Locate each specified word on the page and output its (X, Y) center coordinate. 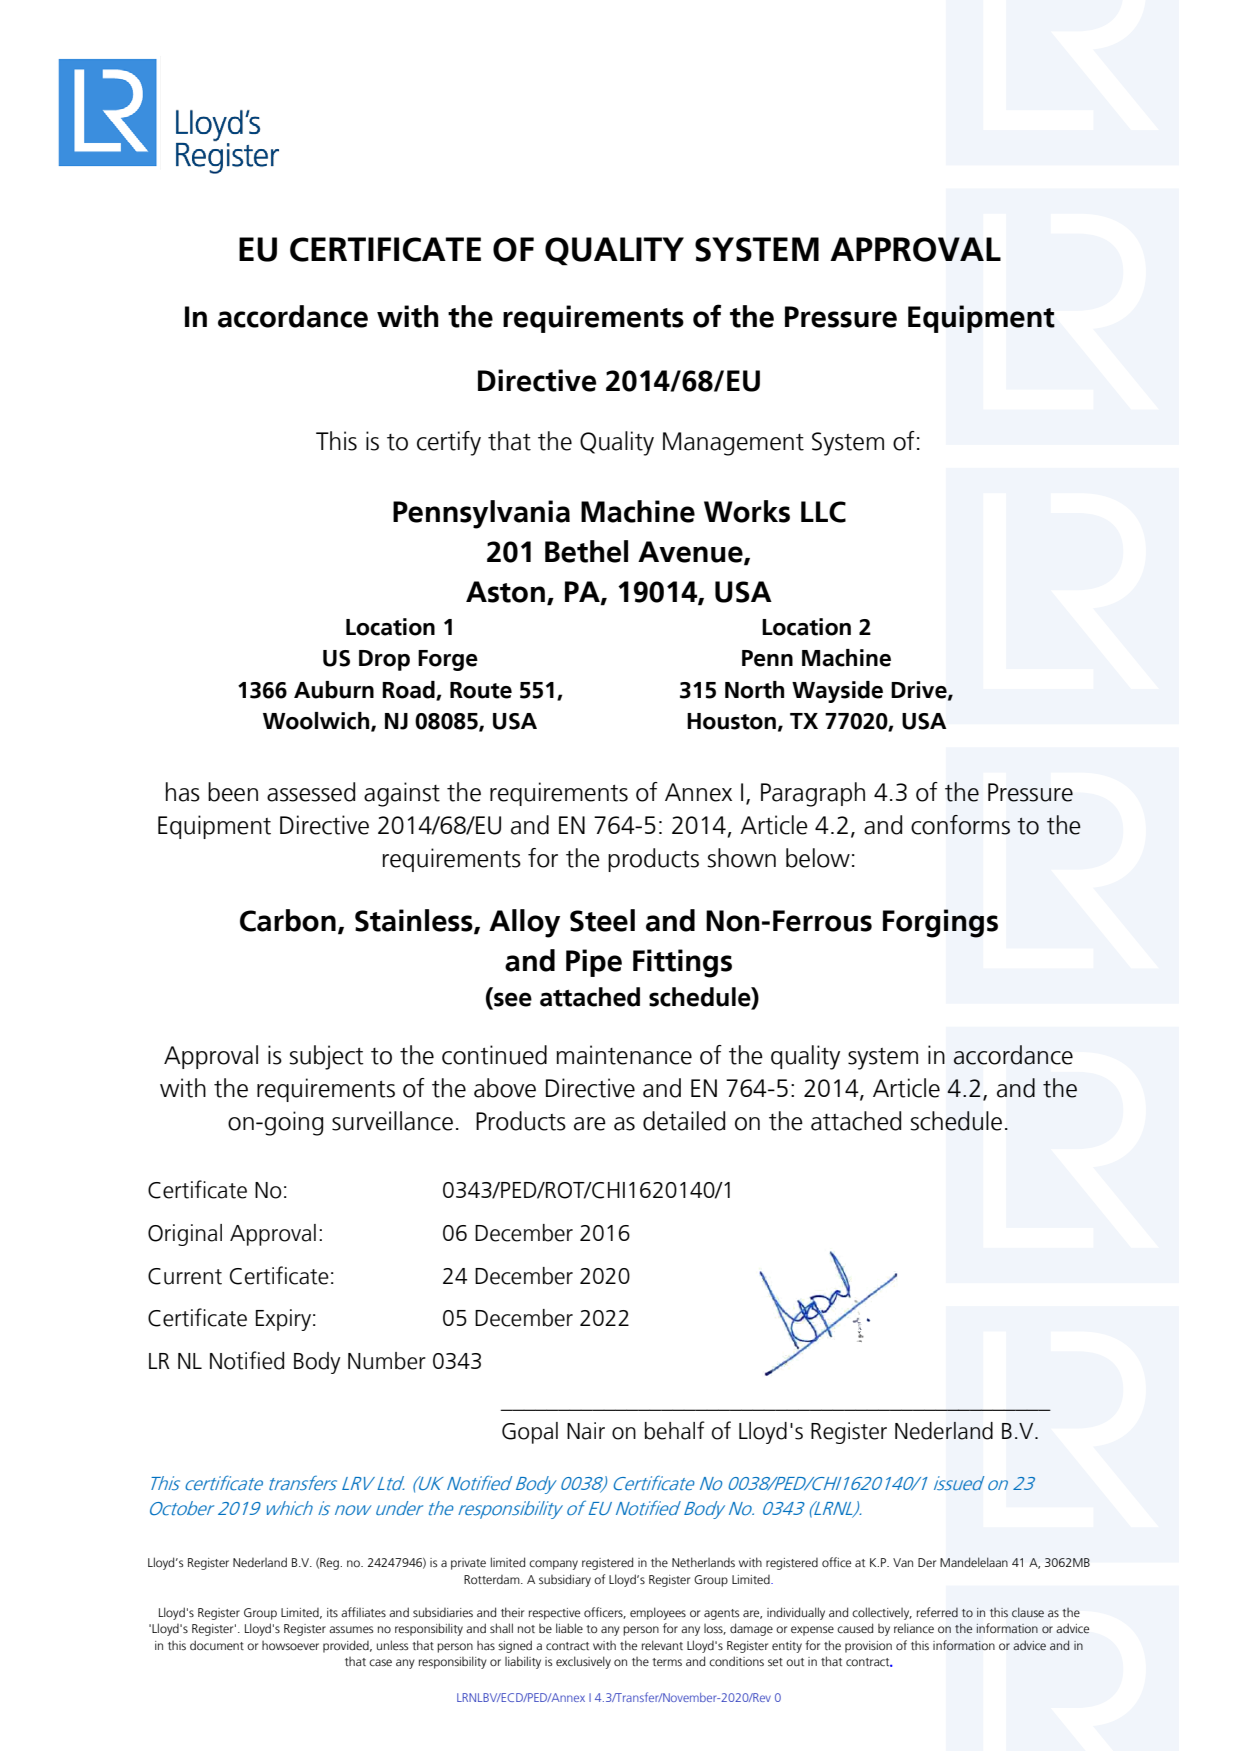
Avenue (691, 553)
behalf (675, 1430)
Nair (586, 1431)
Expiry (285, 1320)
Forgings (940, 923)
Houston (731, 721)
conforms (960, 825)
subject (326, 1057)
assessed (311, 792)
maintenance (624, 1055)
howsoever (290, 1645)
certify (449, 443)
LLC (823, 512)
